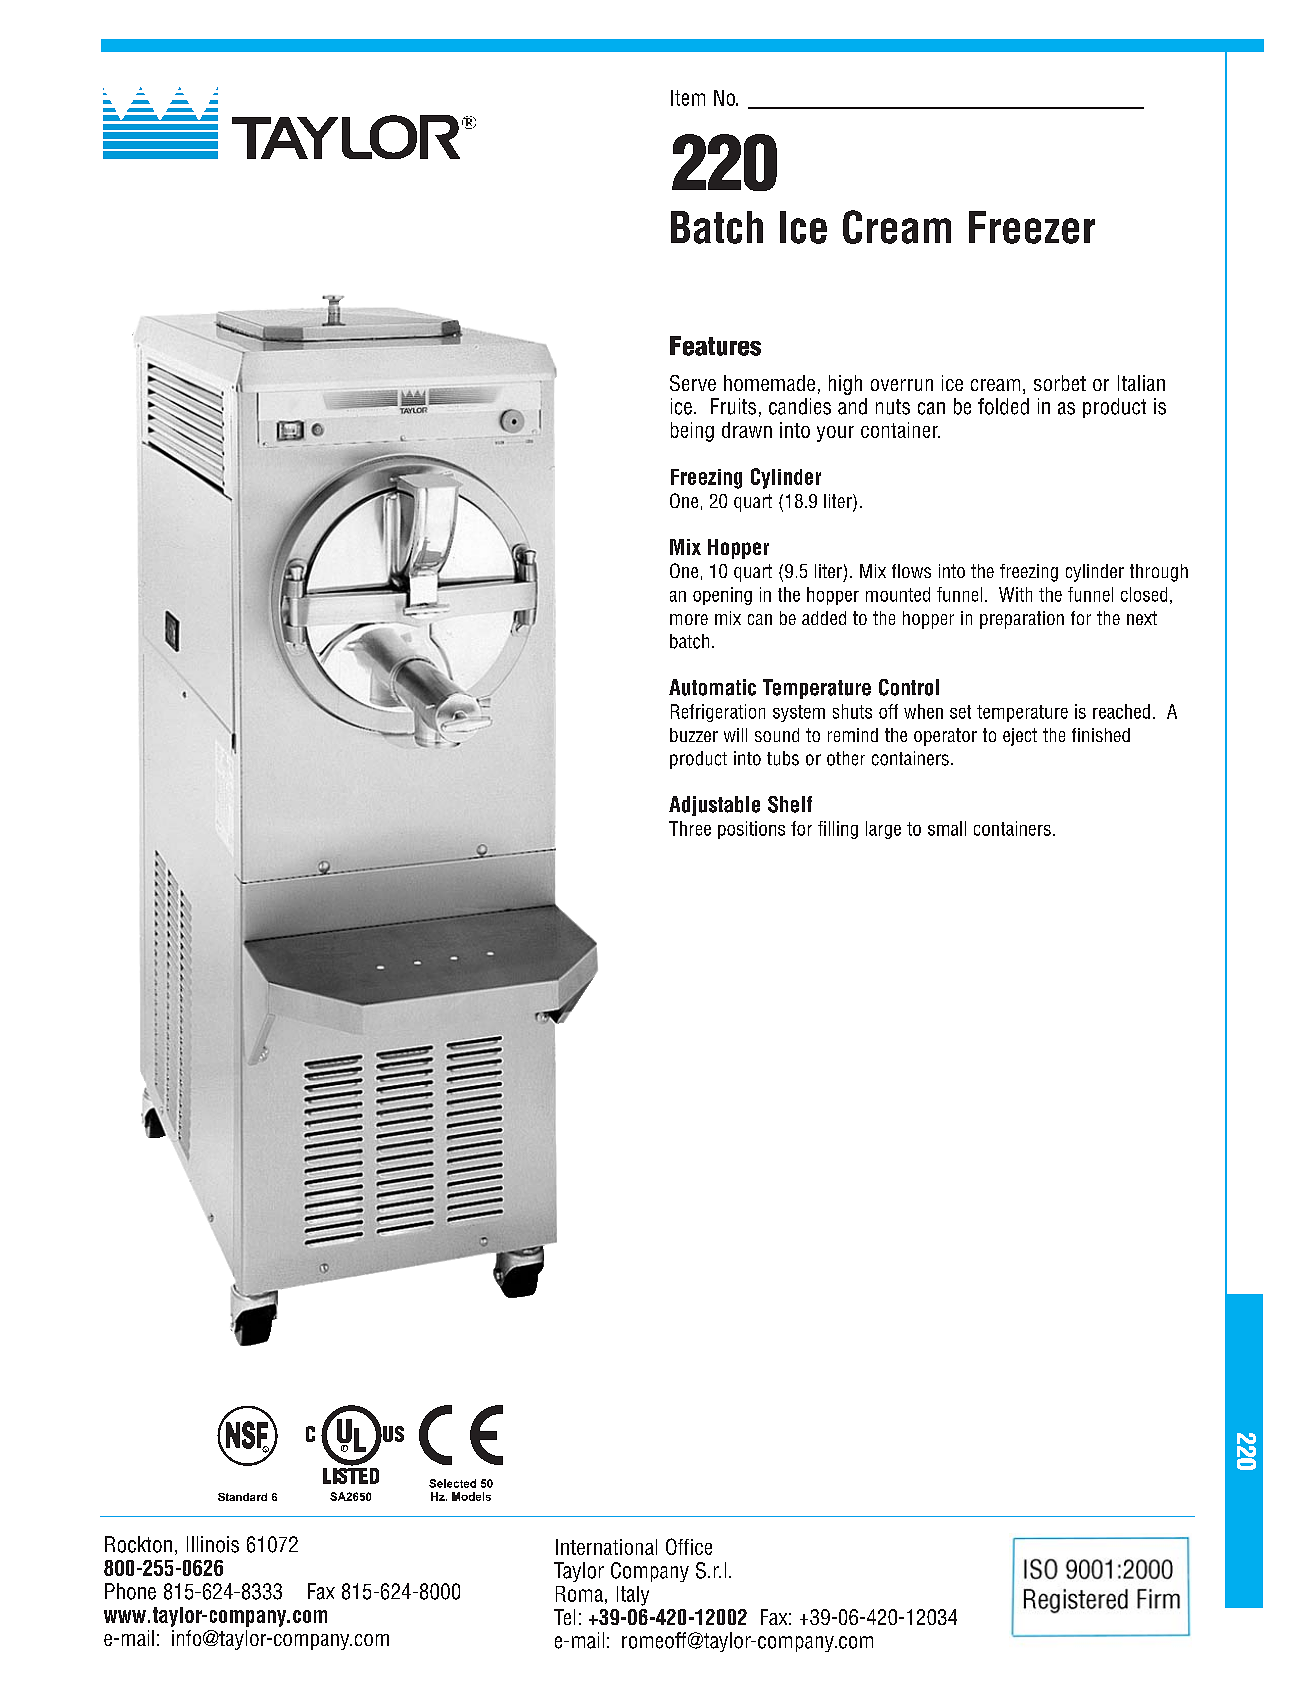 The height and width of the image is (1685, 1302). Describe the element at coordinates (688, 98) in the image. I see `Item` at that location.
